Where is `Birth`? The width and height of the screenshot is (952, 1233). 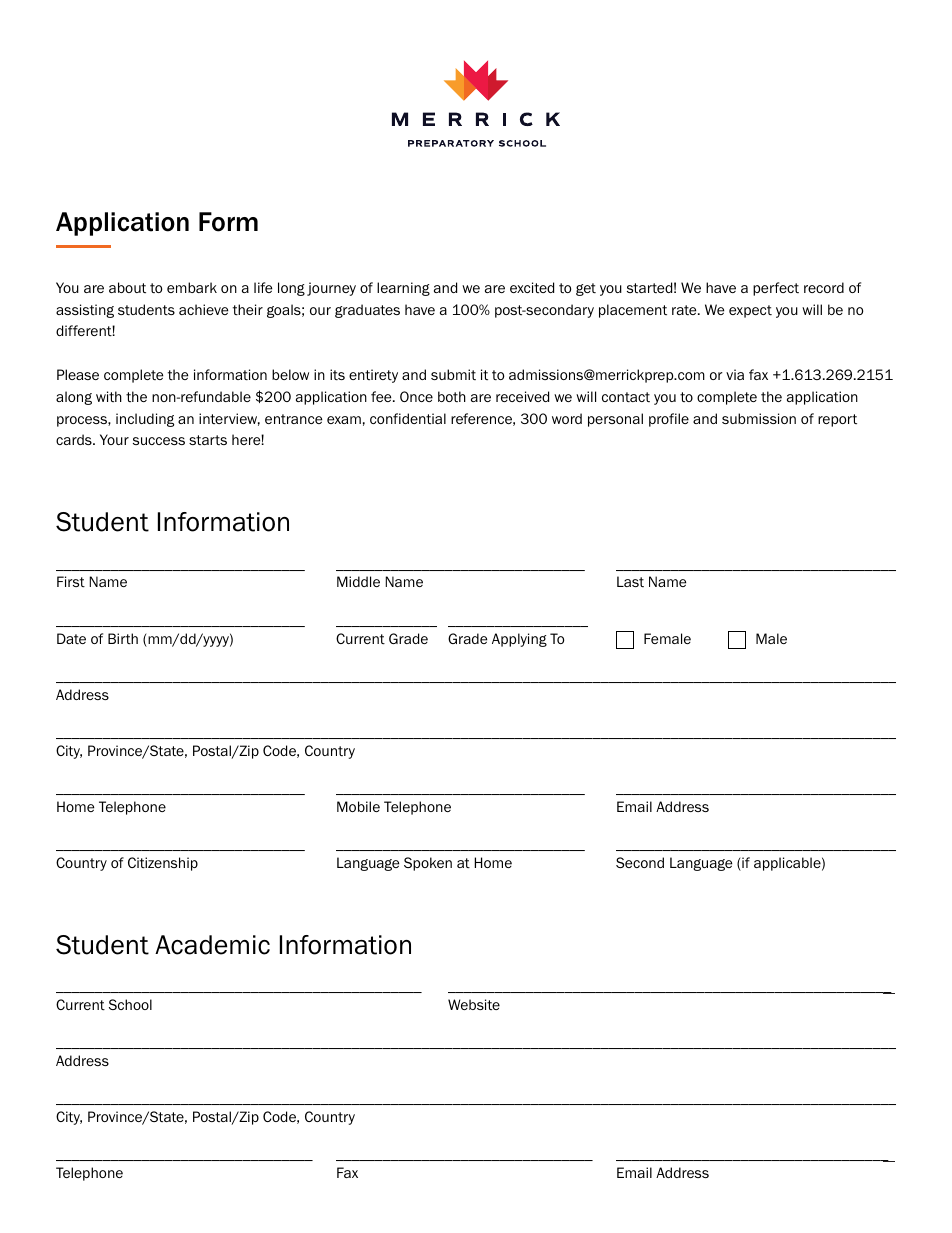 Birth is located at coordinates (123, 639).
